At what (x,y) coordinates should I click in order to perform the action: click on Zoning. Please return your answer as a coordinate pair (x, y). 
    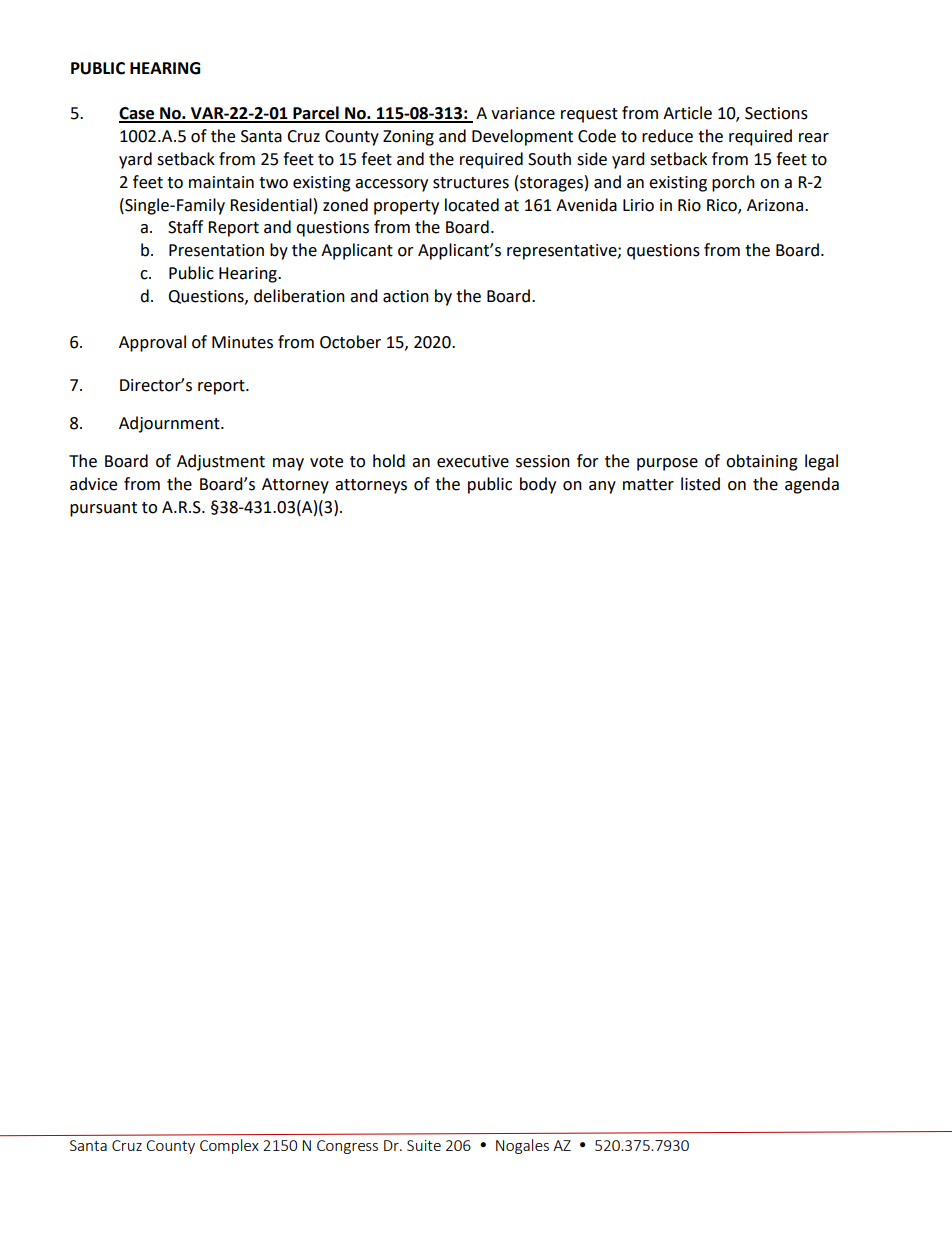
    Looking at the image, I should click on (408, 138).
